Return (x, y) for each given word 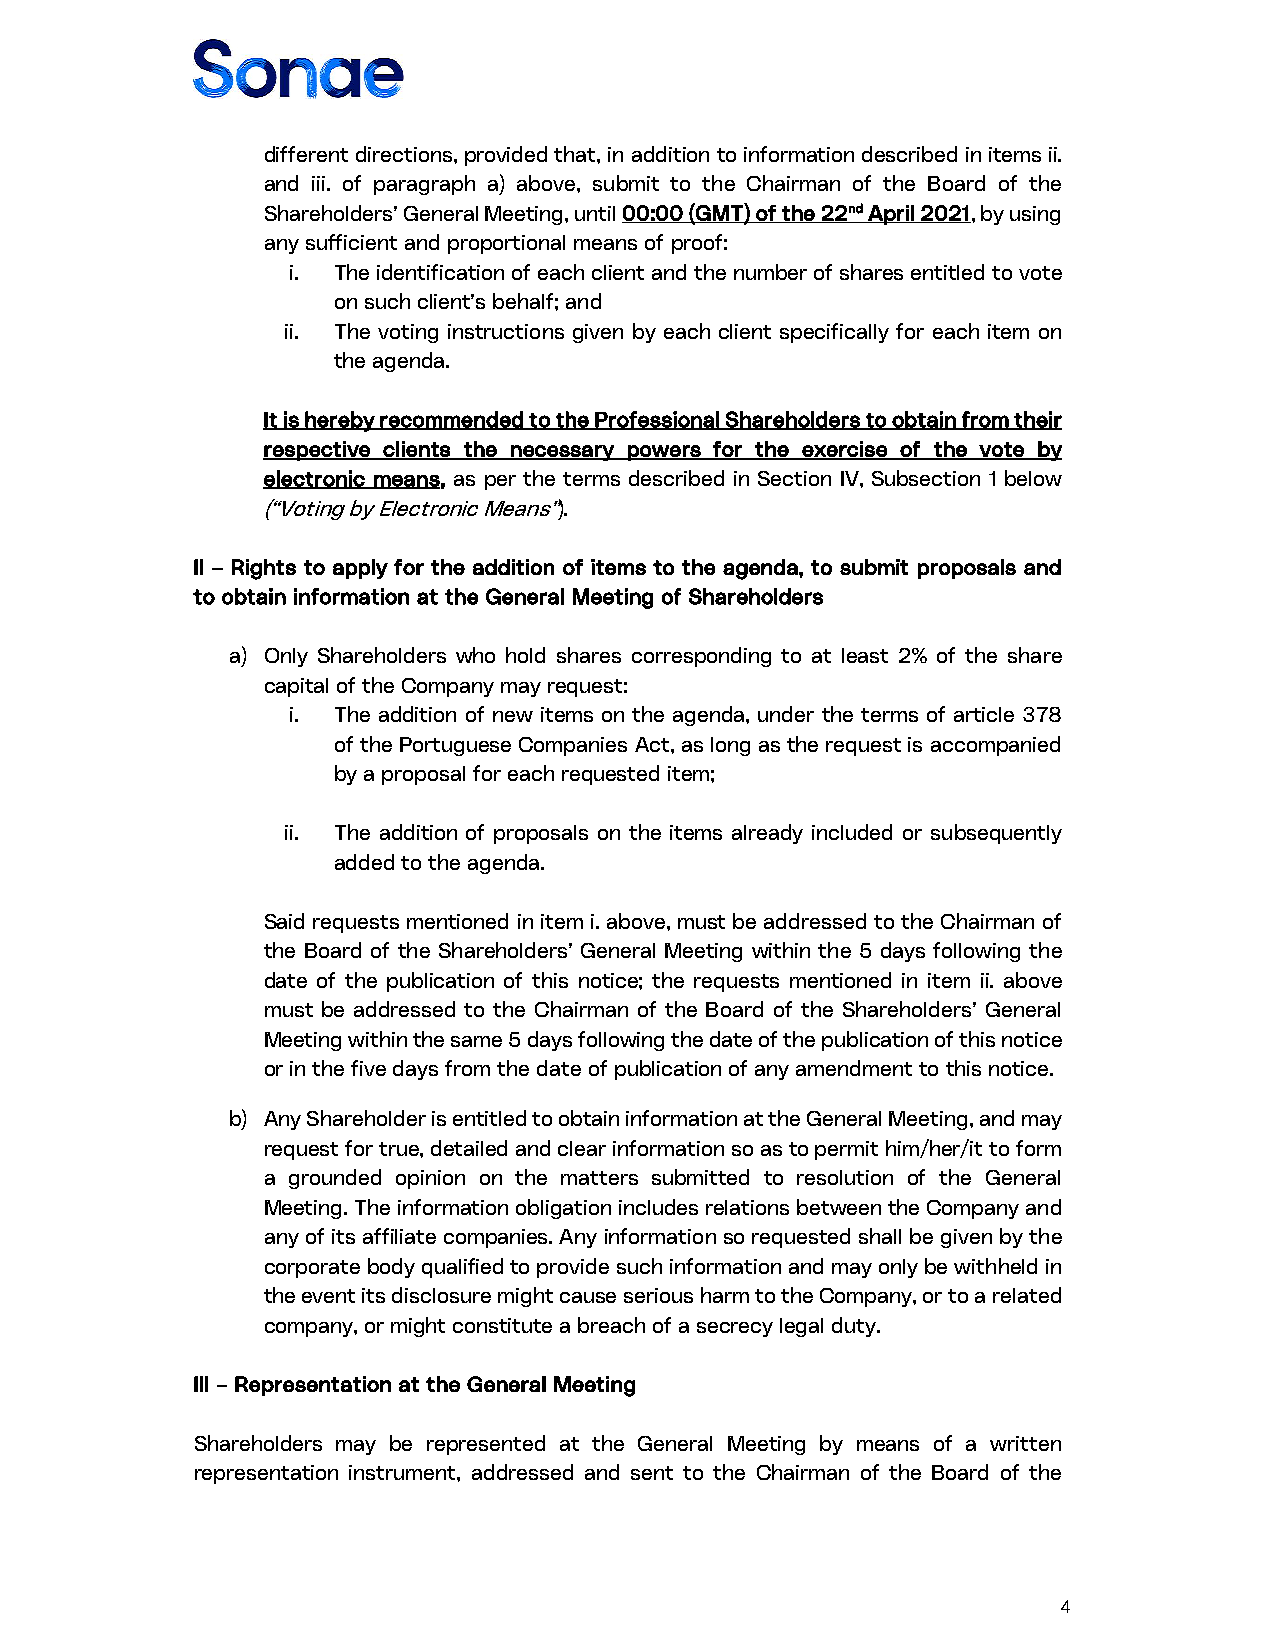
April (891, 215)
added (364, 862)
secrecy (735, 1329)
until (595, 213)
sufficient (351, 242)
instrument (403, 1472)
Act (652, 744)
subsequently (996, 834)
